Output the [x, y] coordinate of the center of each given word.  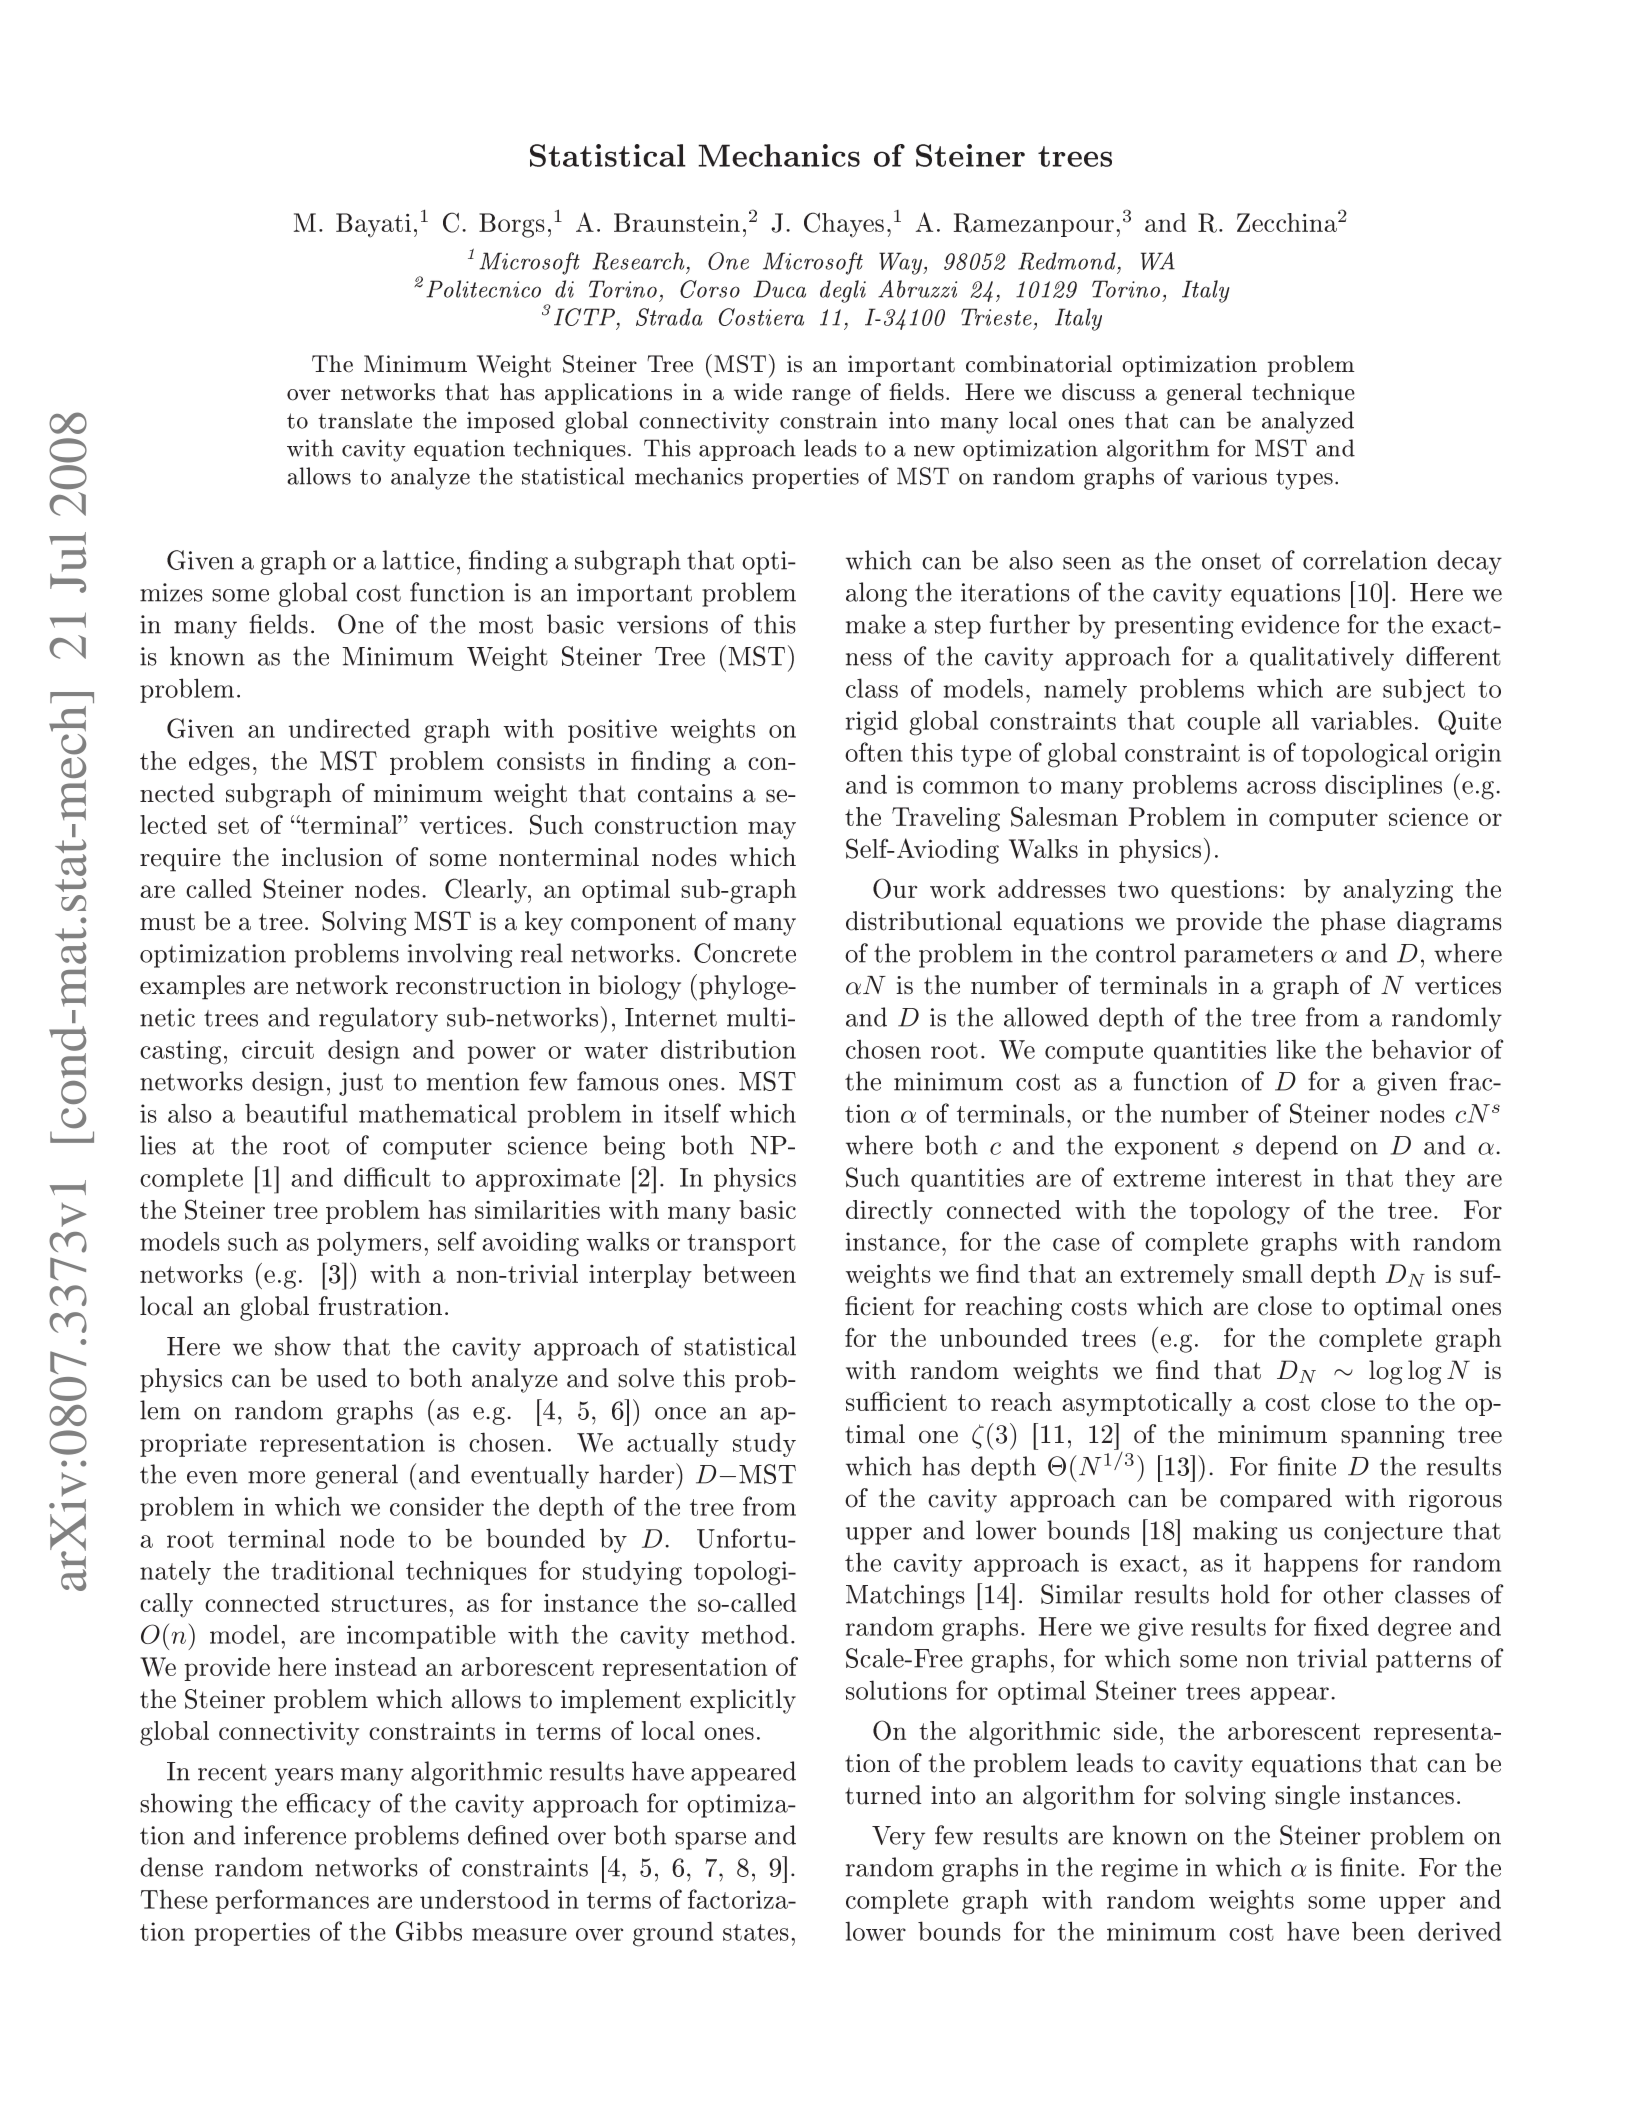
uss [1118, 395]
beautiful [296, 1113]
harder [638, 1473]
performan [276, 1901]
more [276, 1477]
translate [365, 420]
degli [843, 291]
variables [1361, 720]
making [1235, 1532]
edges [219, 763]
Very [898, 1838]
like [1296, 1049]
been [1378, 1931]
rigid [872, 723]
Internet [671, 1017]
